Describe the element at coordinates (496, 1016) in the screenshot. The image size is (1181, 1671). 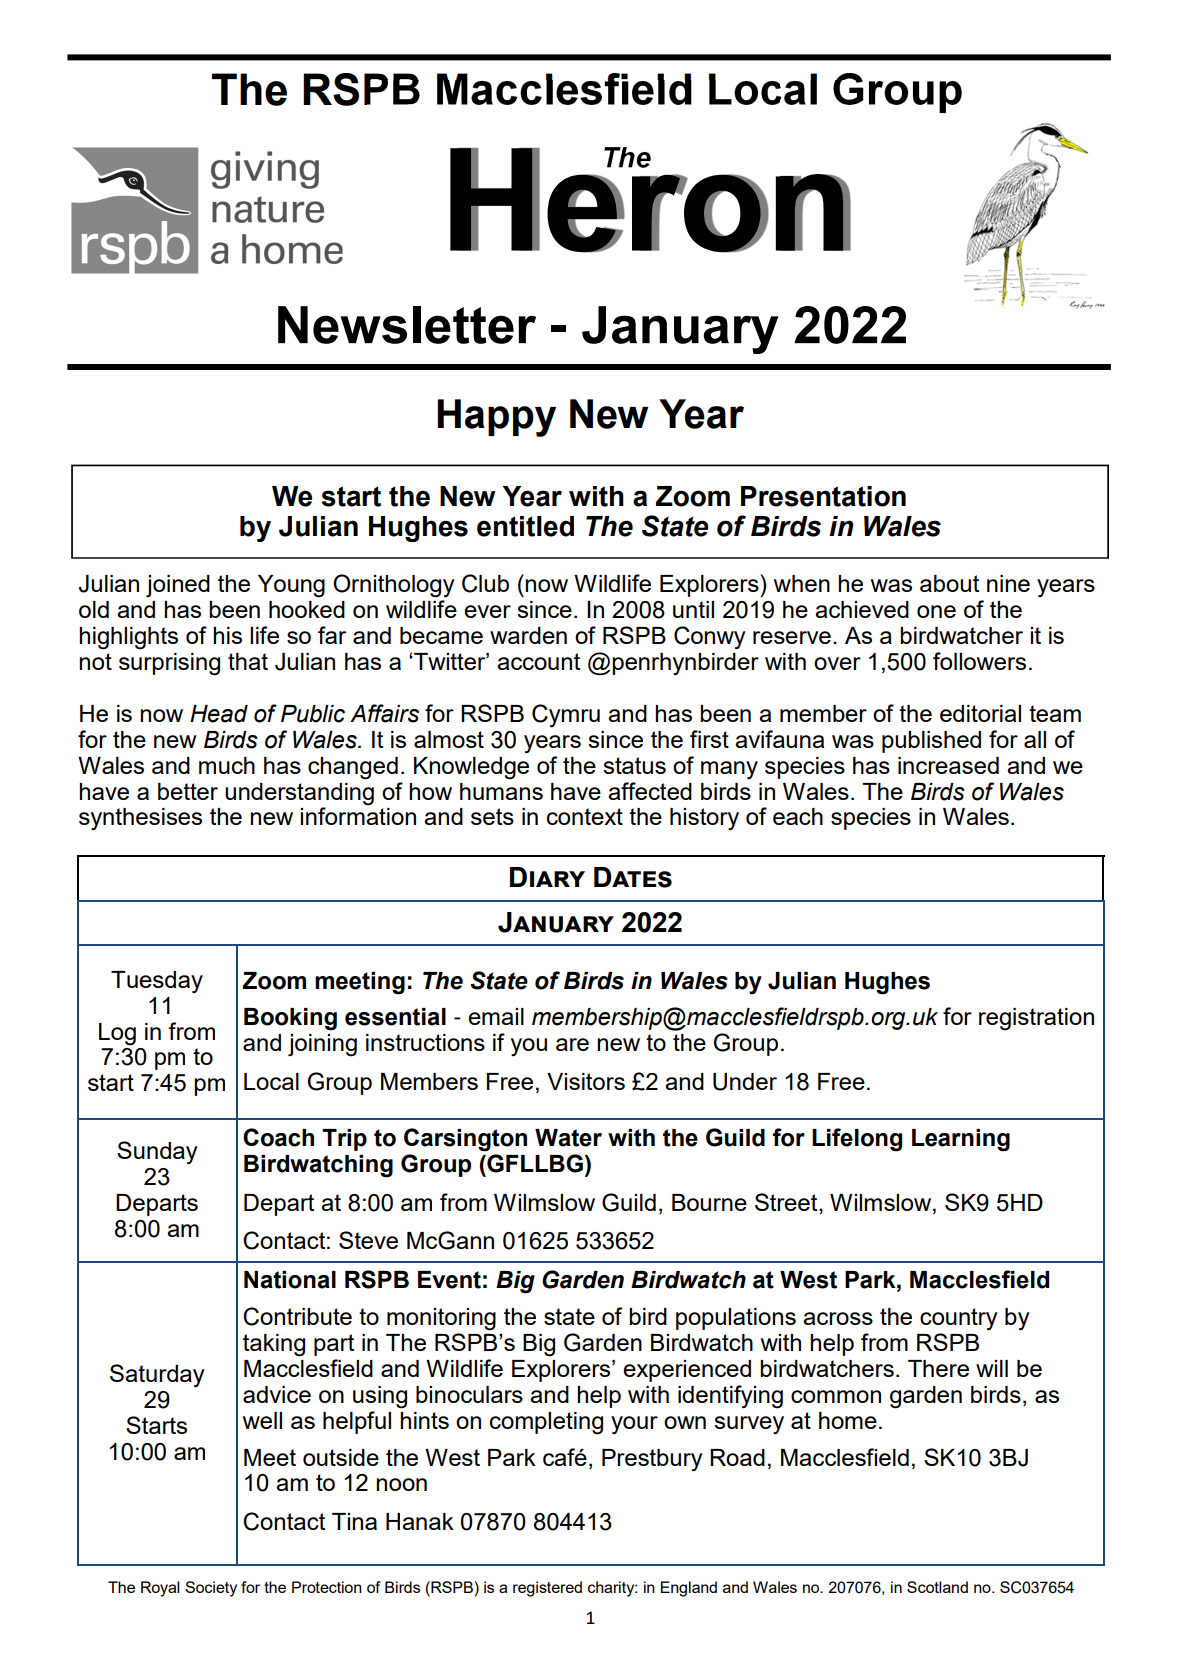
I see `email` at that location.
